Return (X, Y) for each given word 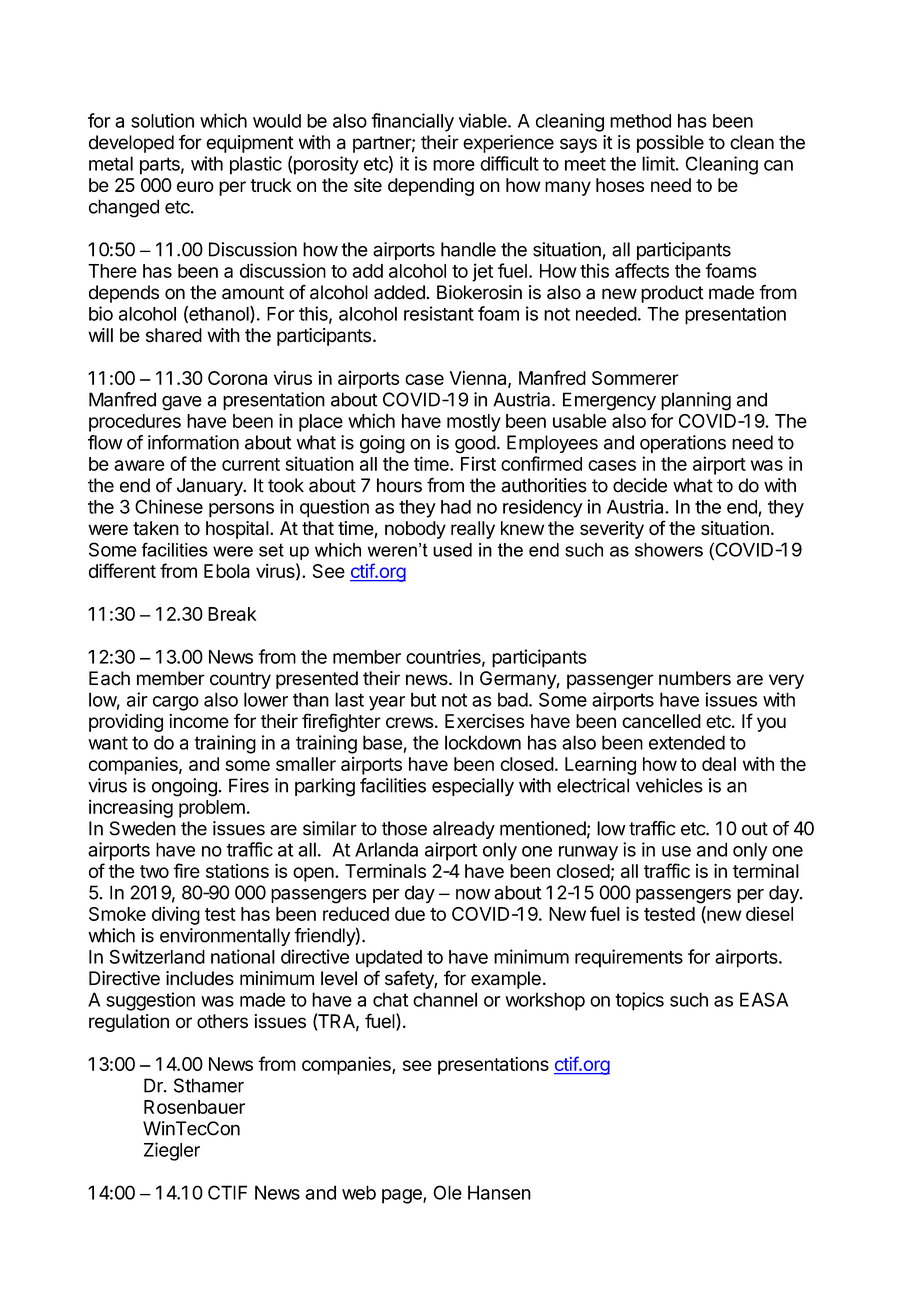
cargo (176, 703)
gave (182, 403)
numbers (695, 678)
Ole (447, 1192)
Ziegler (172, 1151)
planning (696, 401)
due (410, 914)
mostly (474, 423)
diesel (769, 913)
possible (670, 144)
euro (195, 186)
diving (176, 915)
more (454, 165)
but (423, 699)
